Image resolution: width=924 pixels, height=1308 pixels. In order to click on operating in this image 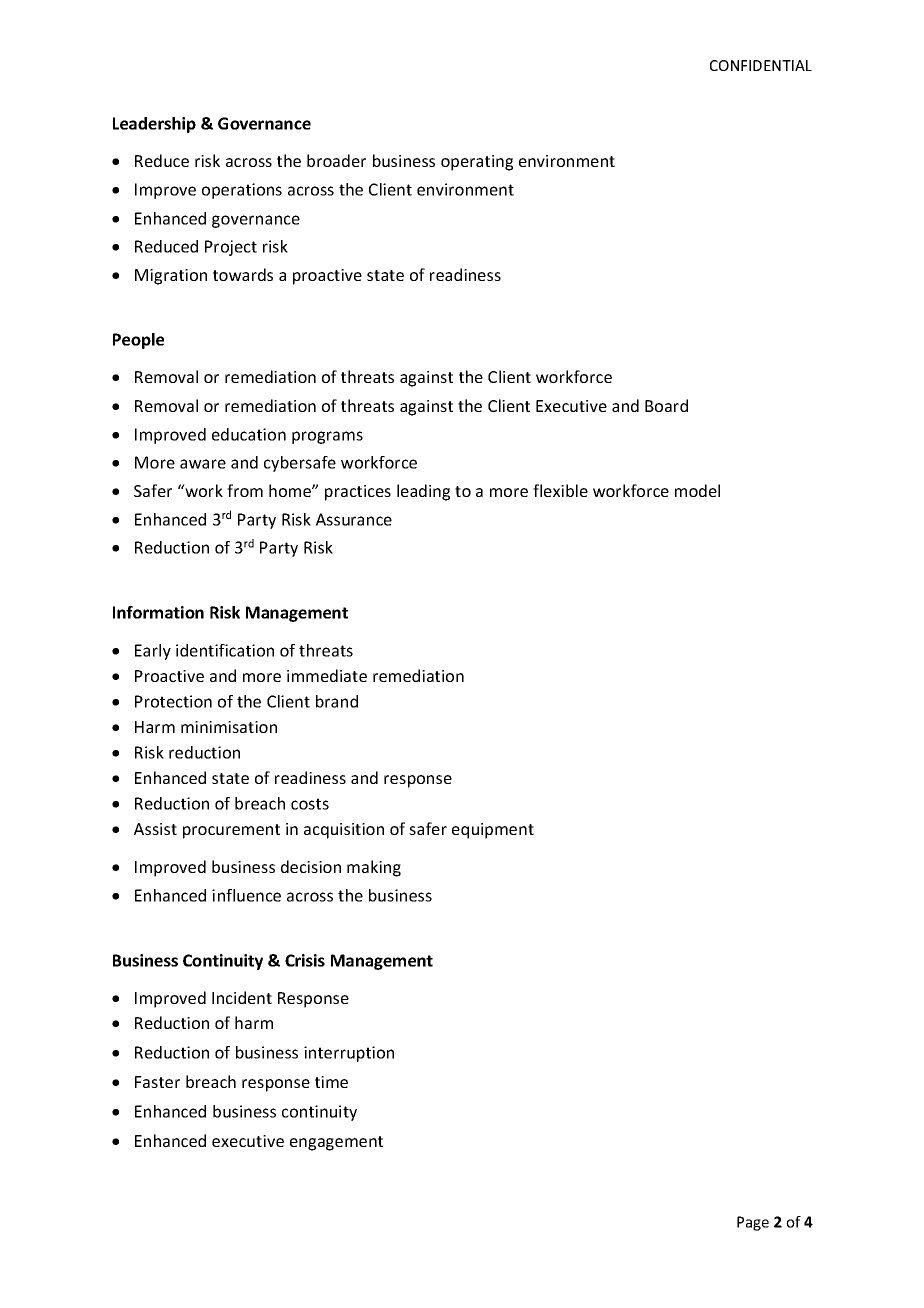, I will do `click(477, 163)`.
